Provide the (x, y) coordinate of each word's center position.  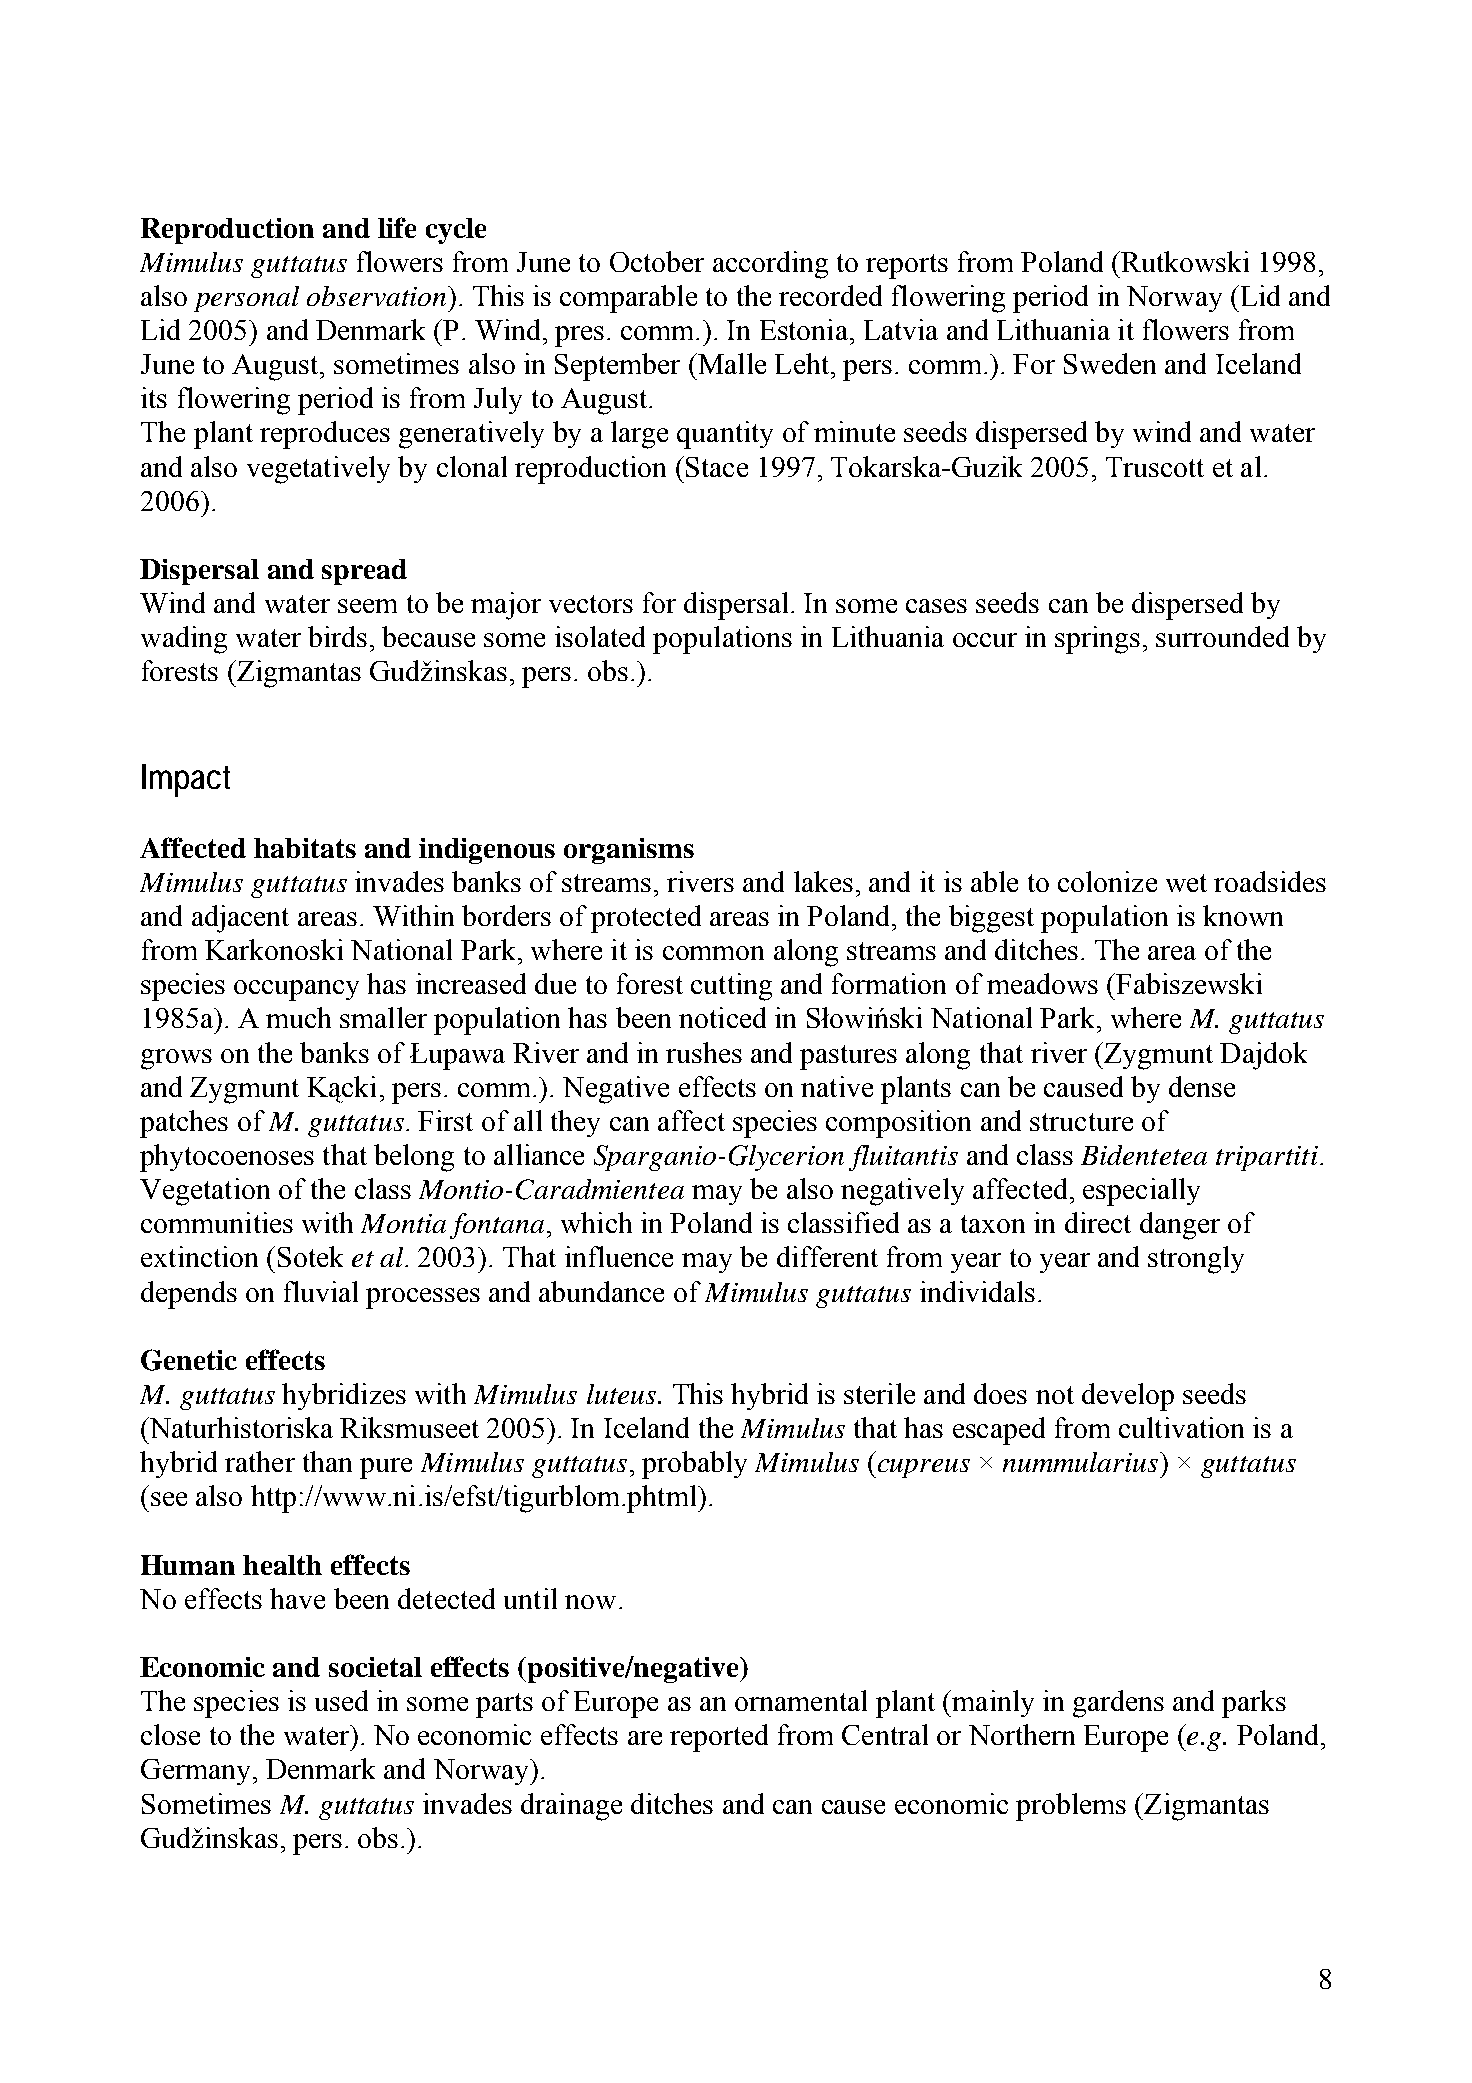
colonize (1107, 881)
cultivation (1181, 1427)
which (596, 1222)
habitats (305, 848)
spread (364, 572)
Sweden (1110, 363)
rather (260, 1461)
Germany (195, 1772)
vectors (591, 604)
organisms (629, 851)
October (657, 261)
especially (1141, 1192)
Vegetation (205, 1192)
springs (1097, 640)
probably (694, 1465)
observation (378, 296)
